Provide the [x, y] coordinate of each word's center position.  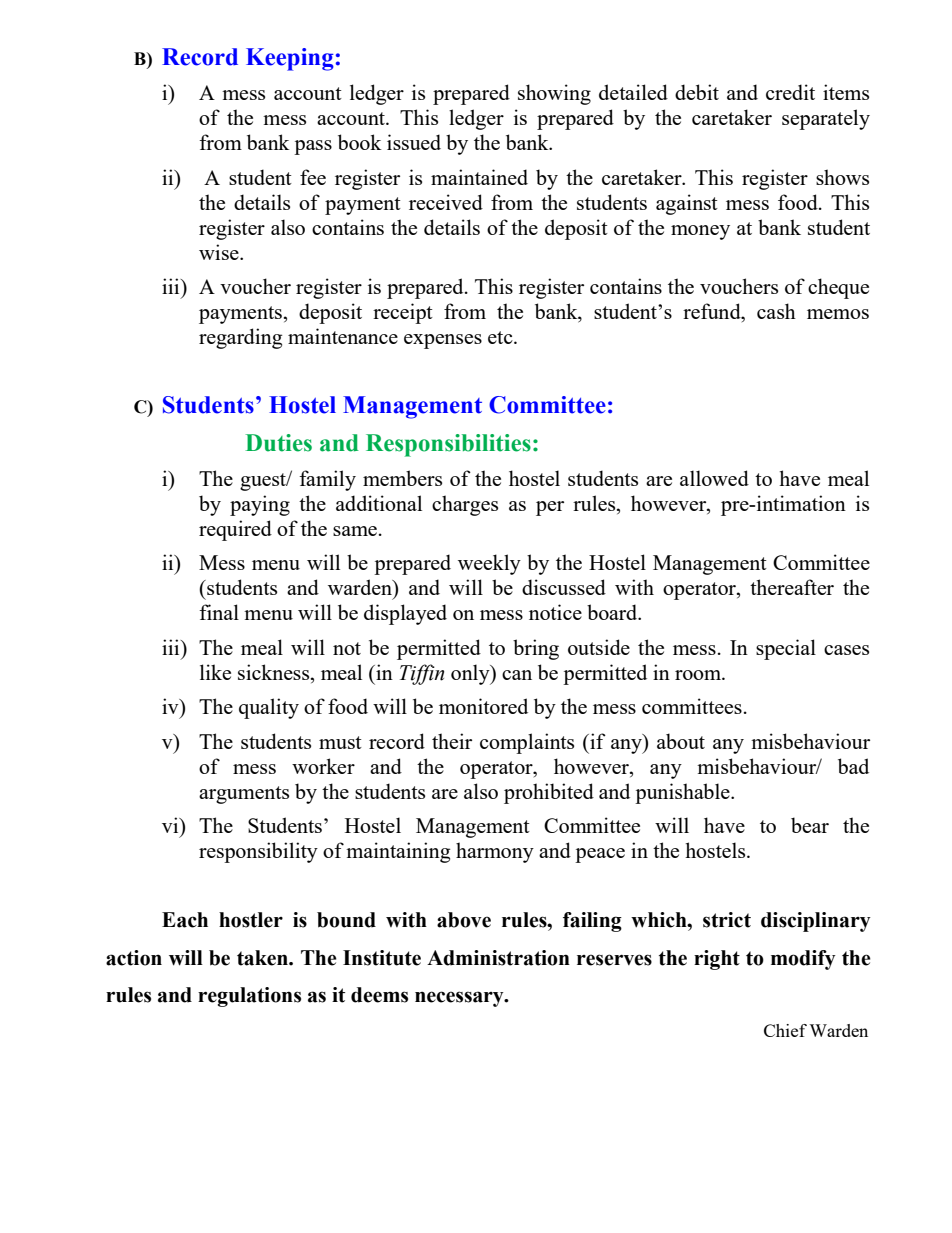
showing [554, 94]
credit [790, 92]
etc [501, 337]
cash [776, 311]
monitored [483, 706]
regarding [240, 338]
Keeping [290, 59]
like [215, 672]
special [786, 649]
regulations [249, 997]
